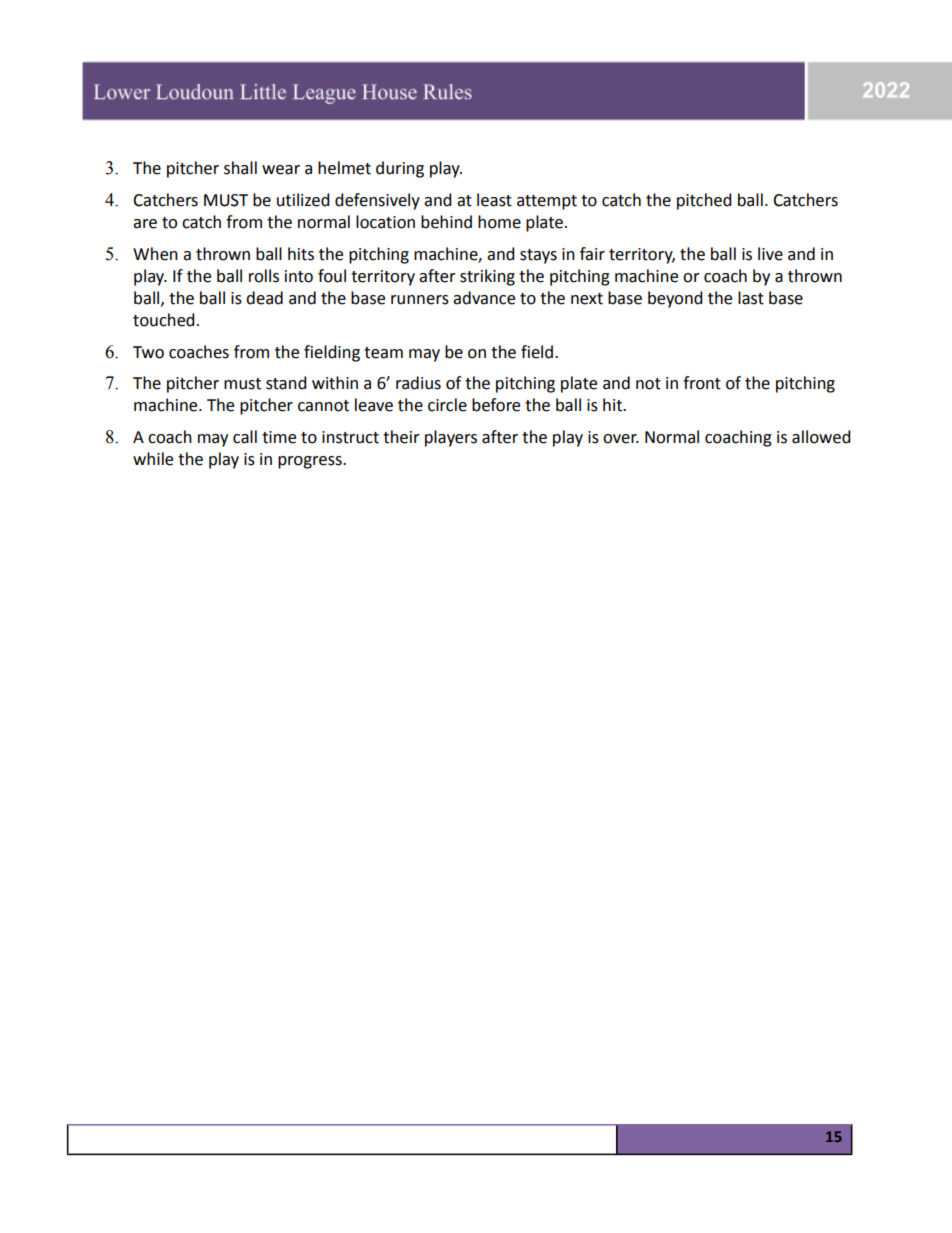  I want to click on striking, so click(487, 277).
